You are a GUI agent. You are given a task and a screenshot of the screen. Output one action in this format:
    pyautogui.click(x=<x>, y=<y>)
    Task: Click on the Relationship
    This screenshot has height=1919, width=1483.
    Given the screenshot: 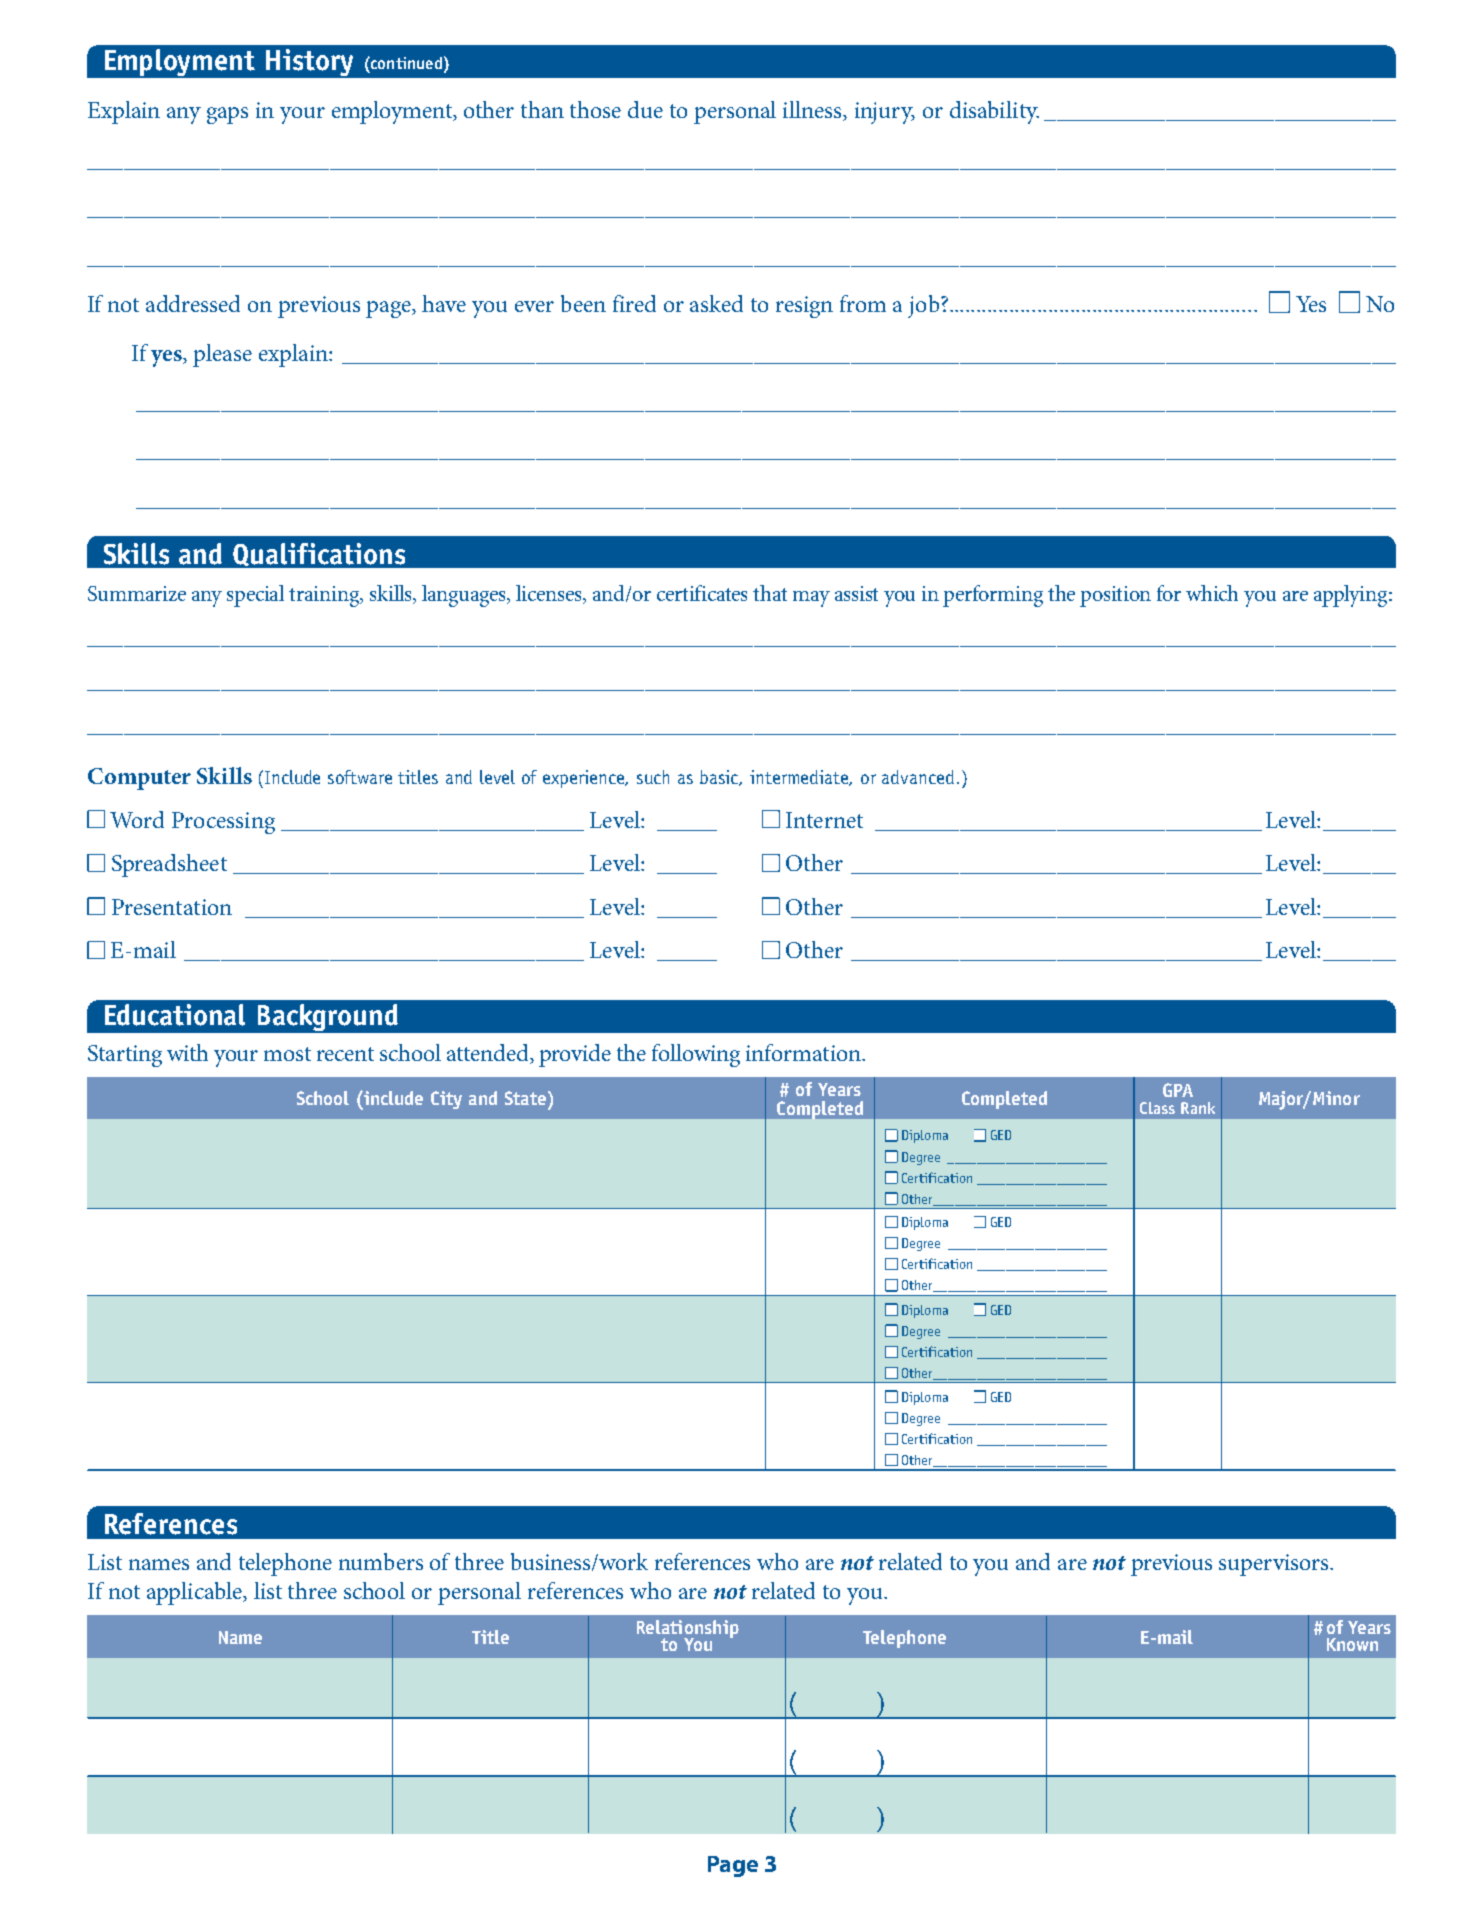 What is the action you would take?
    pyautogui.click(x=688, y=1630)
